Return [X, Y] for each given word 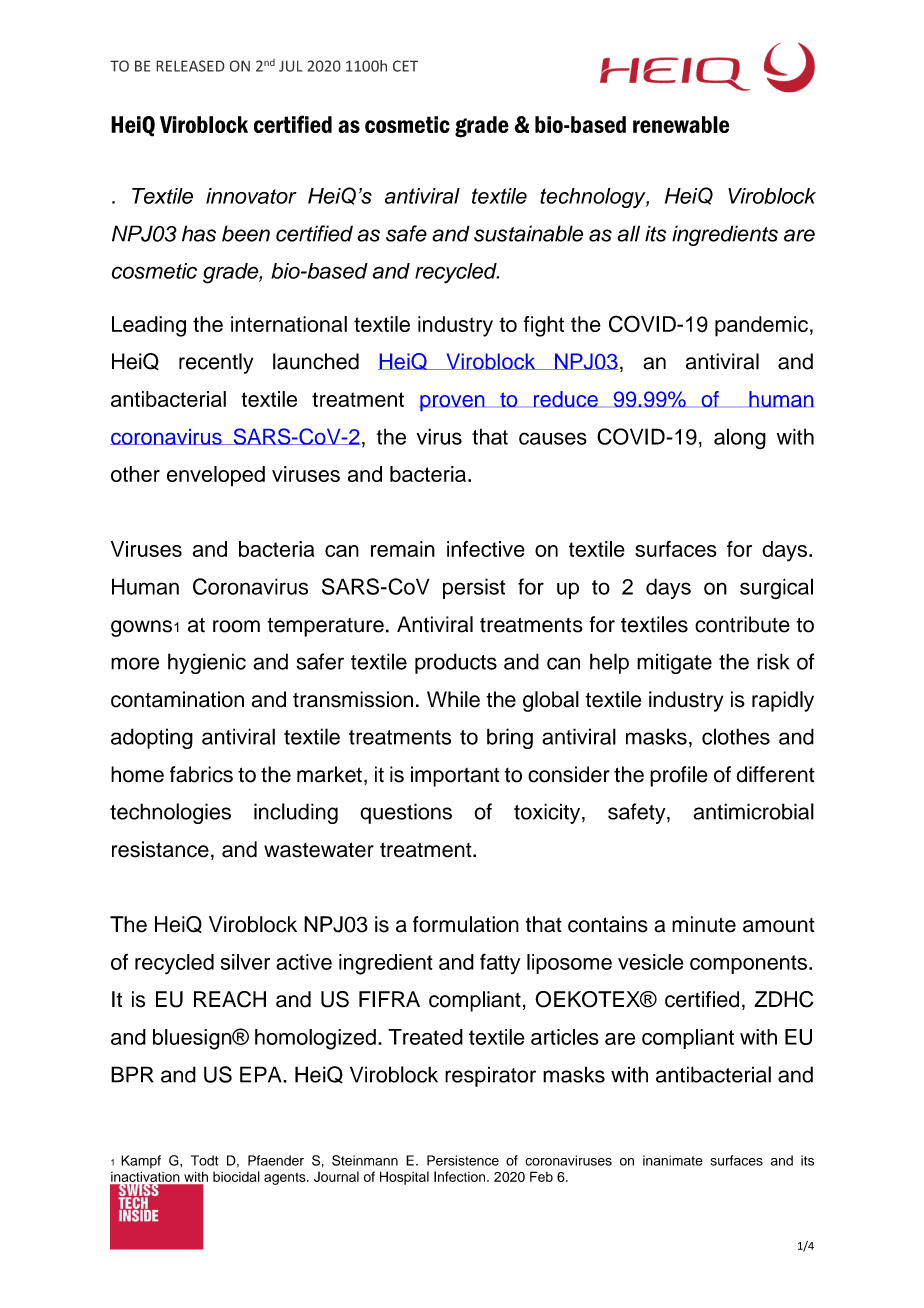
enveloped [216, 476]
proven [452, 403]
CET [405, 66]
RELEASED [190, 66]
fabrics [201, 774]
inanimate [673, 1160]
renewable [681, 124]
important [455, 776]
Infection [461, 1176]
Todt [204, 1160]
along [740, 439]
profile [679, 776]
